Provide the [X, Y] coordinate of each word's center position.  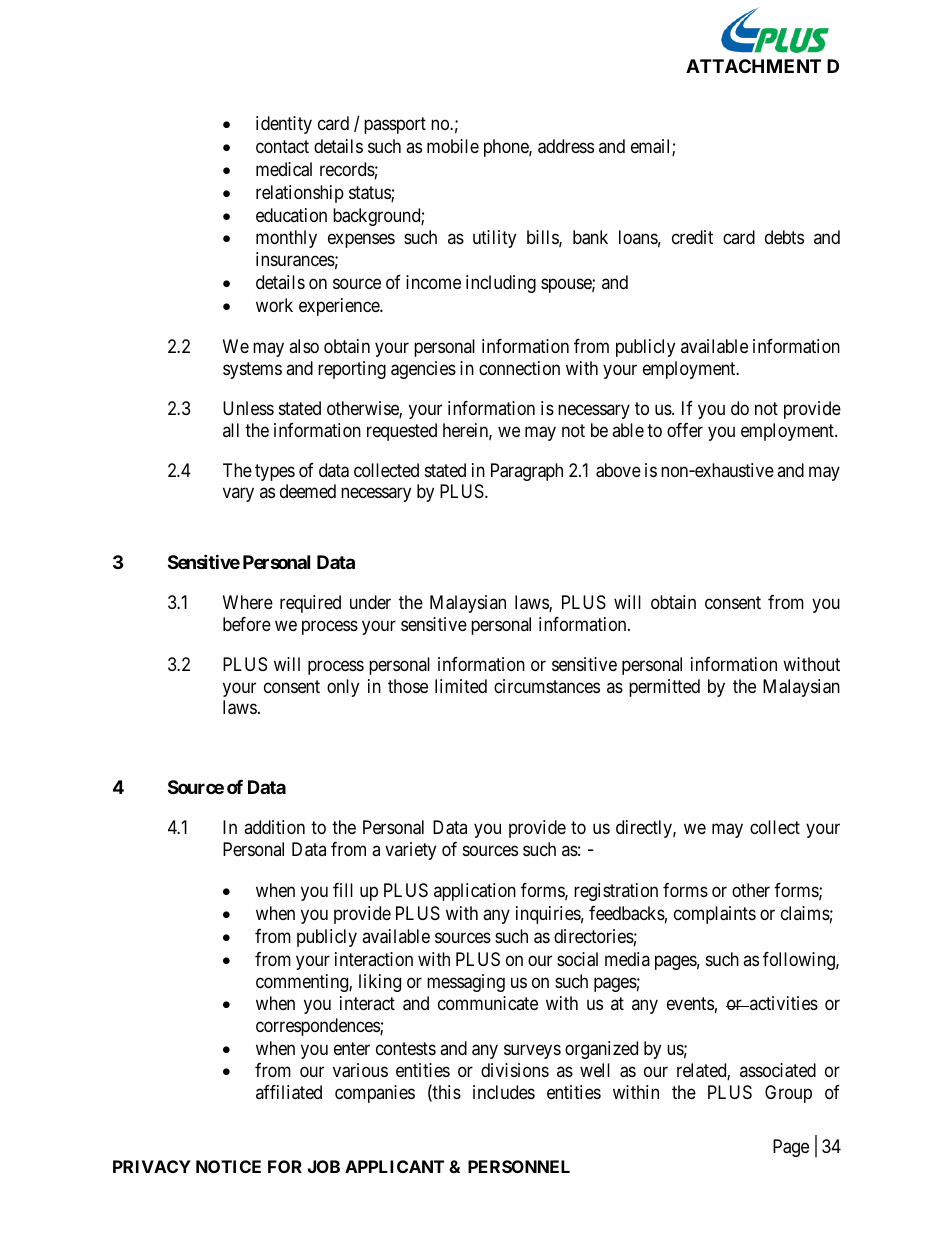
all [231, 430]
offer [685, 430]
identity [284, 125]
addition [274, 827]
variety [410, 851]
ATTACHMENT [753, 66]
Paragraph [527, 472]
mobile [453, 146]
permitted [664, 688]
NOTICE [228, 1166]
